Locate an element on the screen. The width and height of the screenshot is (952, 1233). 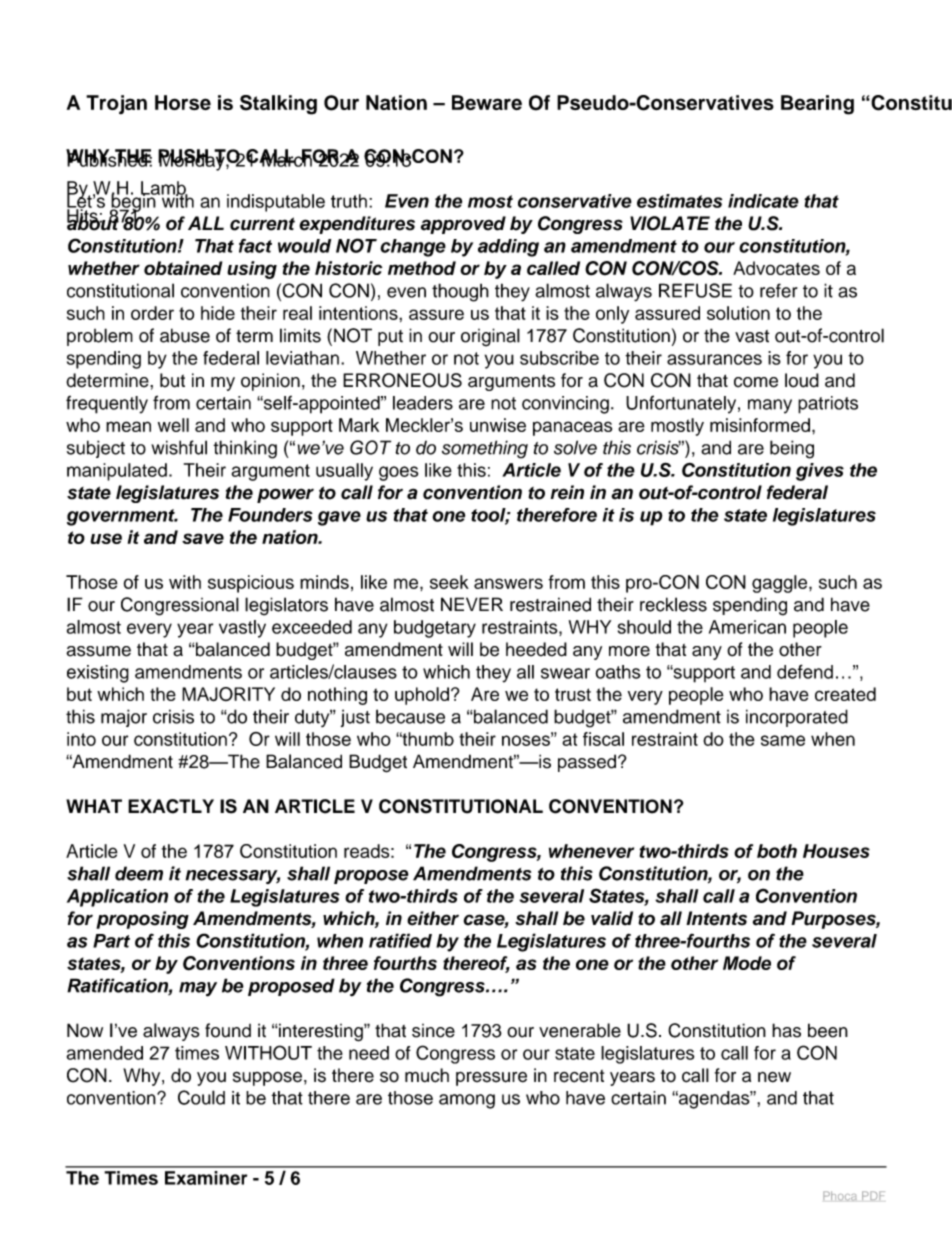
Beware is located at coordinates (487, 102).
